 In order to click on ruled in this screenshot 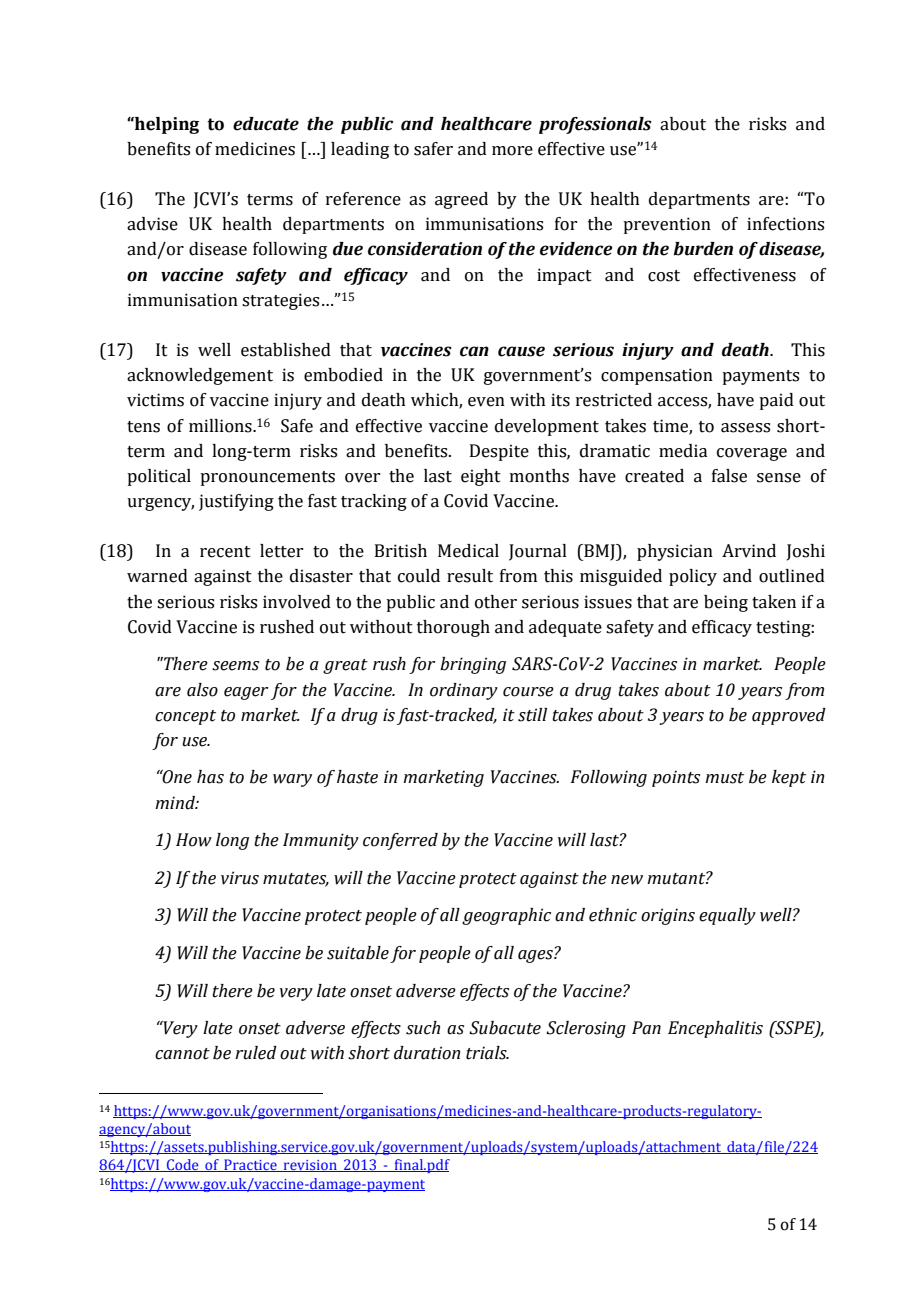, I will do `click(256, 1053)`.
